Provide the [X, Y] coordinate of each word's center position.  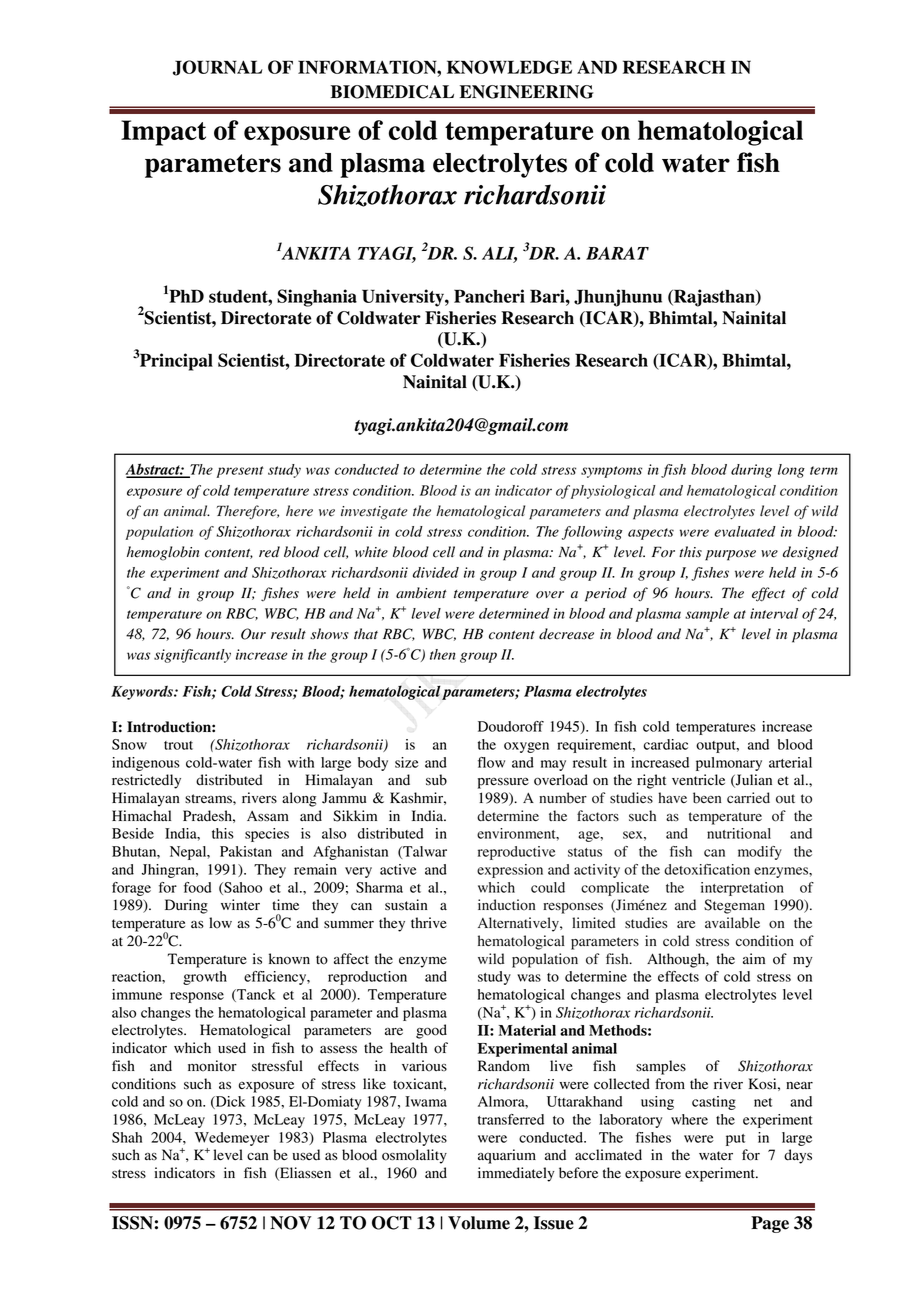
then [443, 654]
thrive [429, 922]
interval [774, 613]
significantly [192, 656]
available [732, 923]
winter [240, 904]
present [240, 472]
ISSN [132, 1223]
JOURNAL [218, 68]
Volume [479, 1223]
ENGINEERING [527, 92]
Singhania [317, 298]
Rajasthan [714, 298]
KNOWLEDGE [509, 67]
